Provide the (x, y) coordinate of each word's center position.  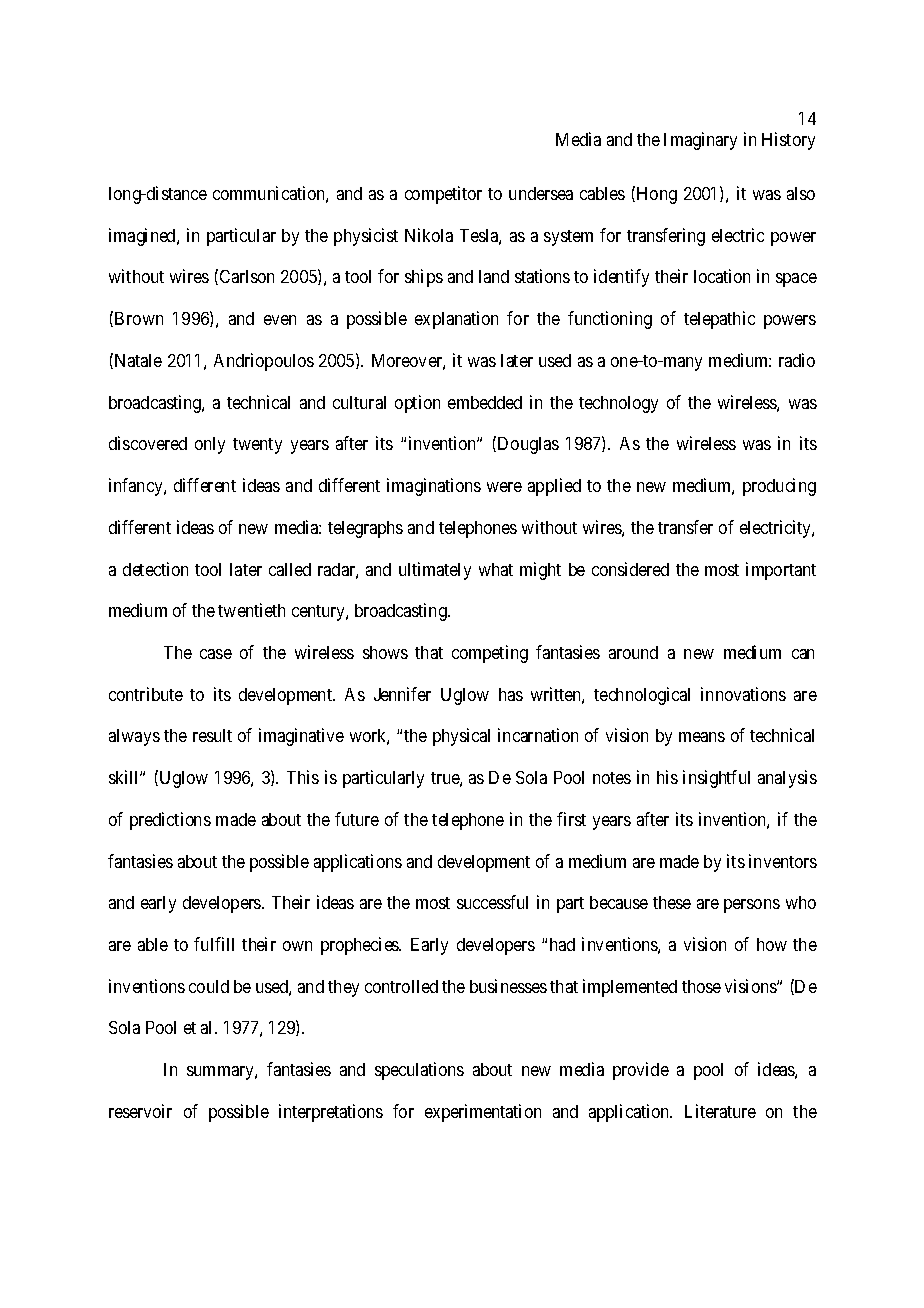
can (803, 654)
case (216, 654)
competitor (443, 195)
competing (490, 654)
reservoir (140, 1111)
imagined (143, 237)
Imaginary (700, 141)
